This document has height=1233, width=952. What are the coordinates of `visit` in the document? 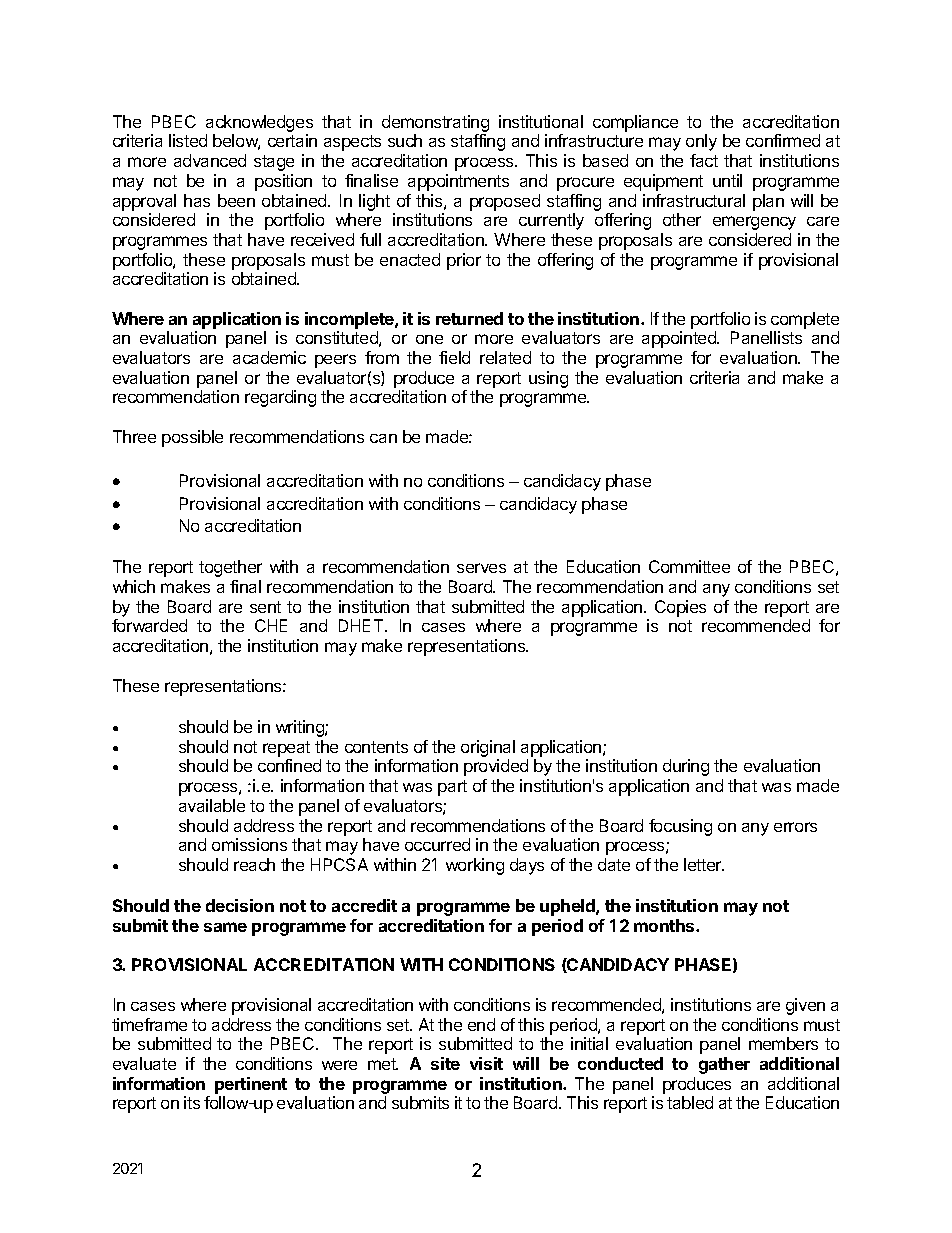 It's located at (486, 1063).
